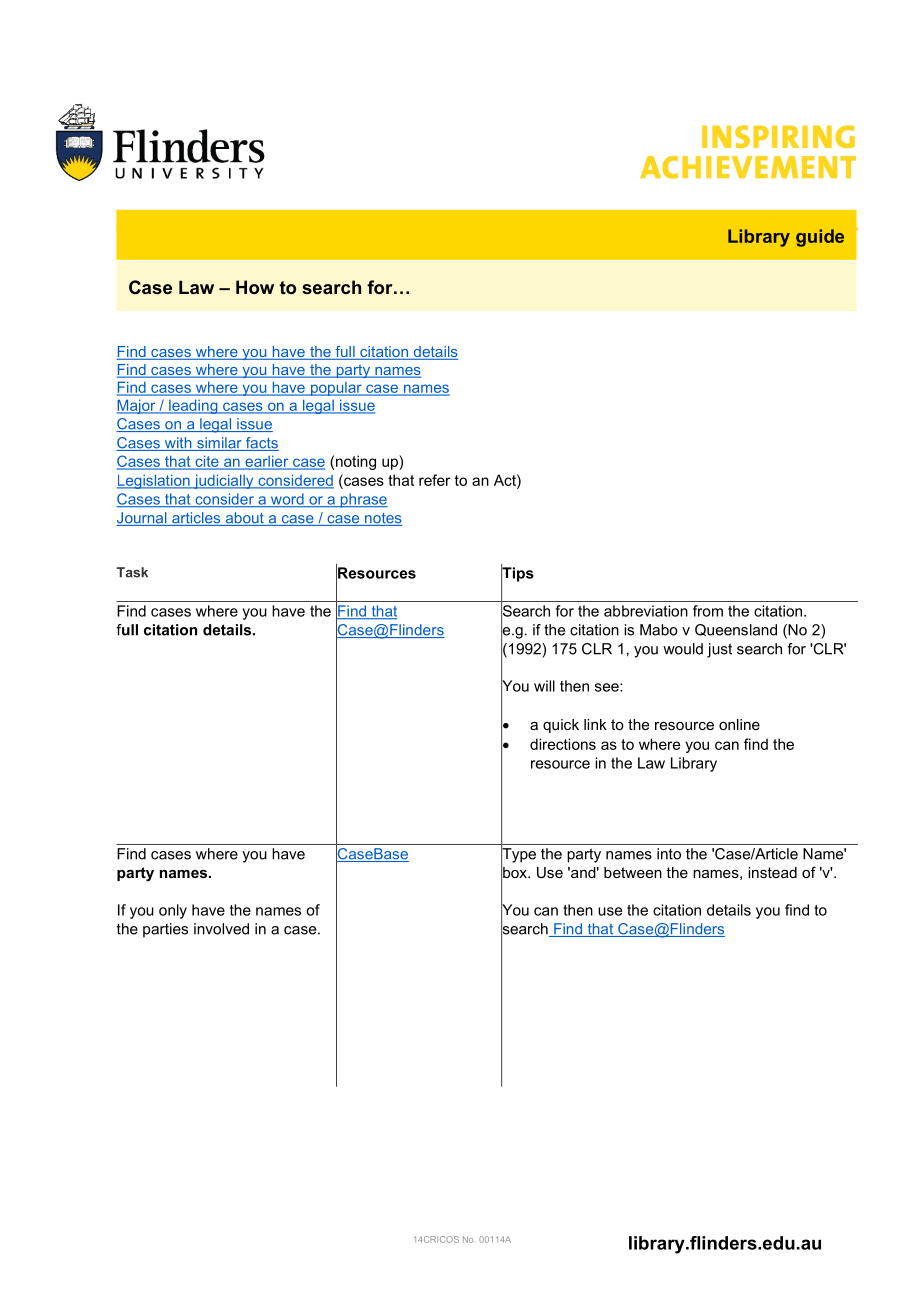 Image resolution: width=924 pixels, height=1308 pixels. Describe the element at coordinates (363, 500) in the page. I see `phrase` at that location.
